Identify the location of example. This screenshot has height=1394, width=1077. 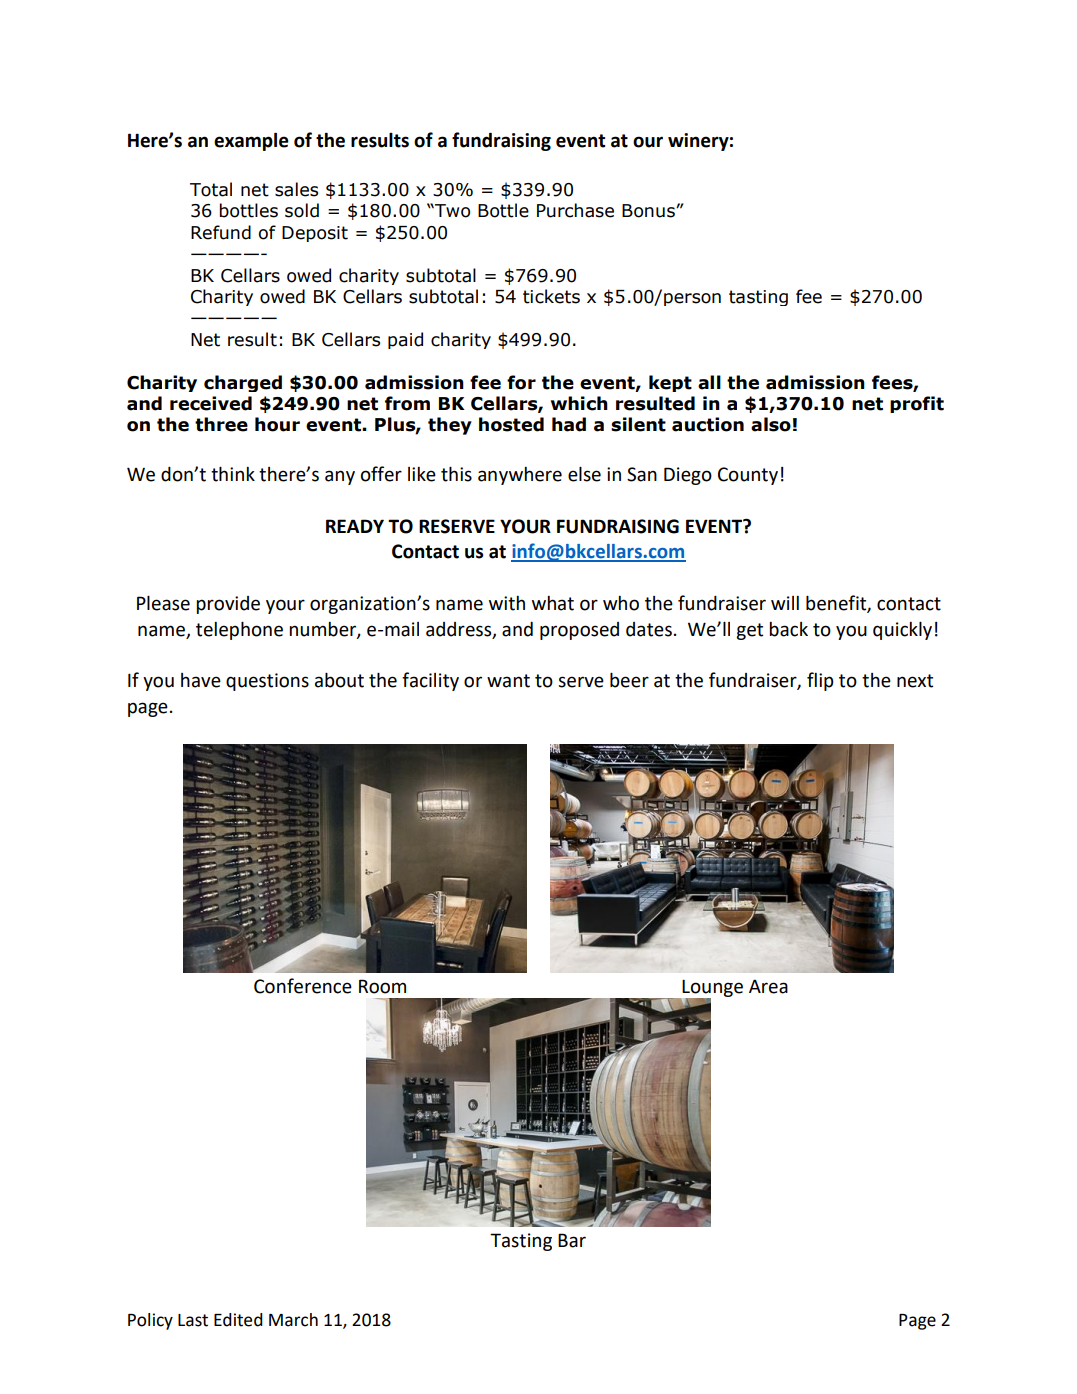
(251, 141).
